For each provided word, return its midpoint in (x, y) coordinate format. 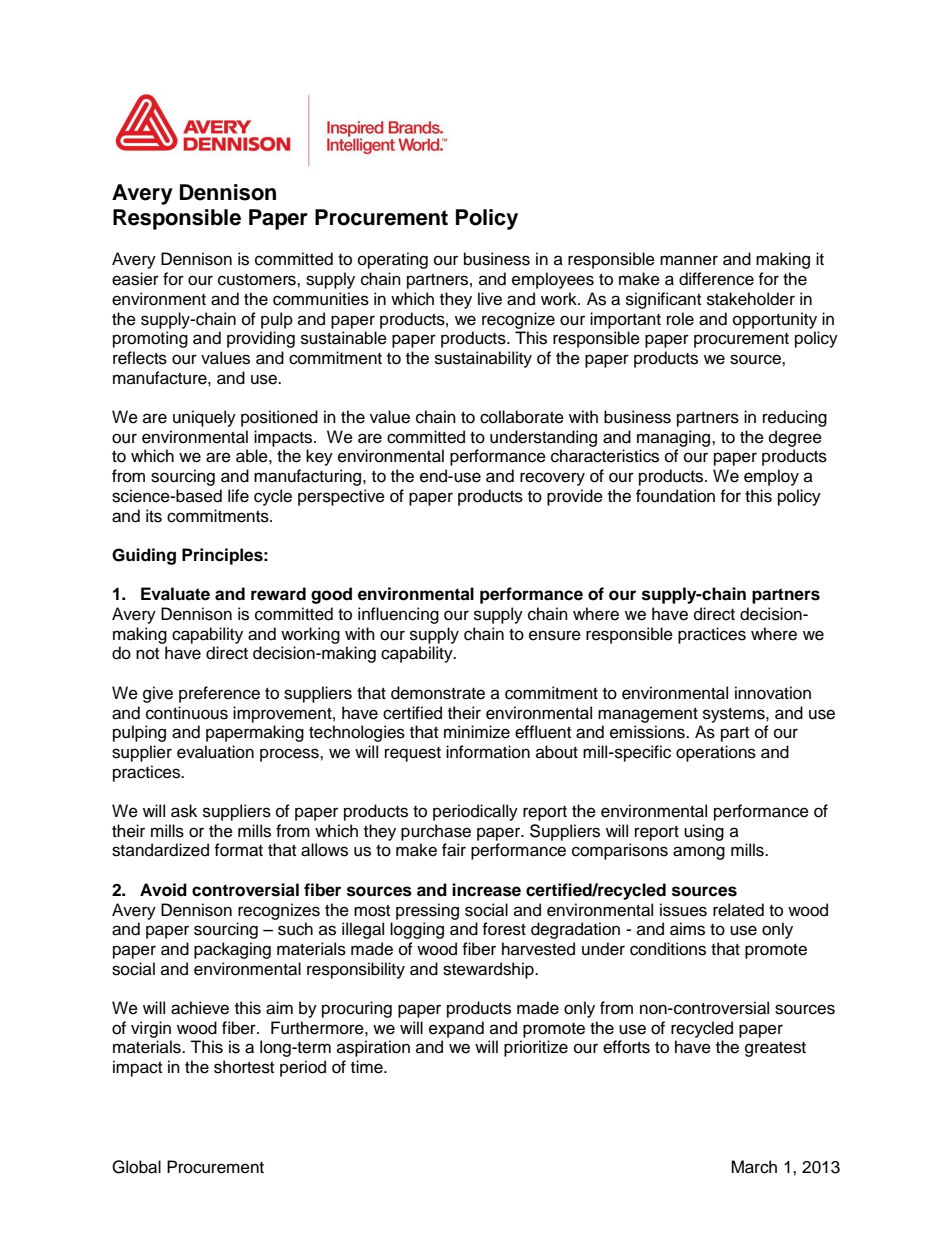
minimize (477, 732)
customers (258, 280)
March (754, 1167)
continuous (187, 713)
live (490, 299)
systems (735, 715)
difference (716, 279)
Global (136, 1167)
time (368, 1067)
